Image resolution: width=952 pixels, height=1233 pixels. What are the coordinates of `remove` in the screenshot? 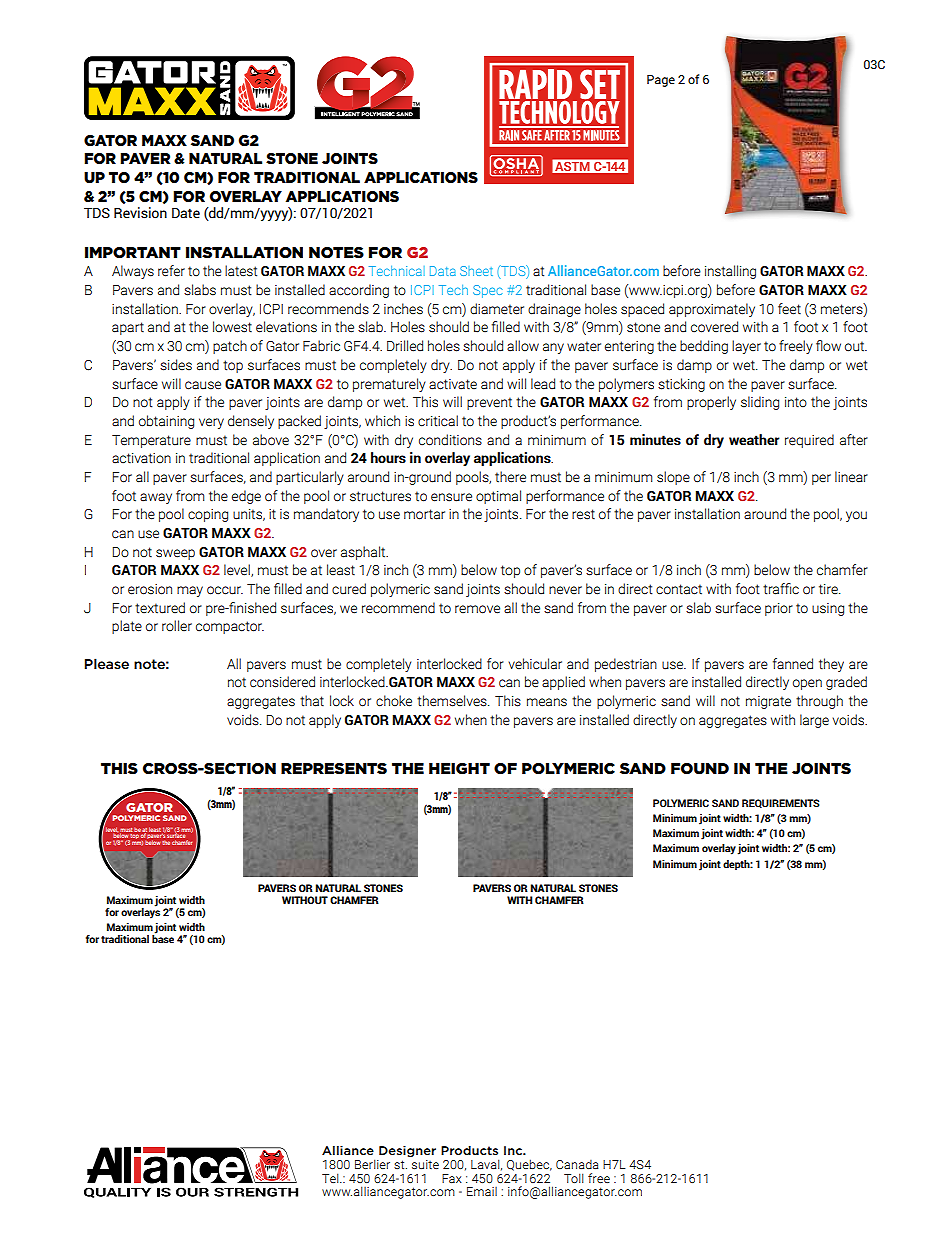 It's located at (477, 609).
